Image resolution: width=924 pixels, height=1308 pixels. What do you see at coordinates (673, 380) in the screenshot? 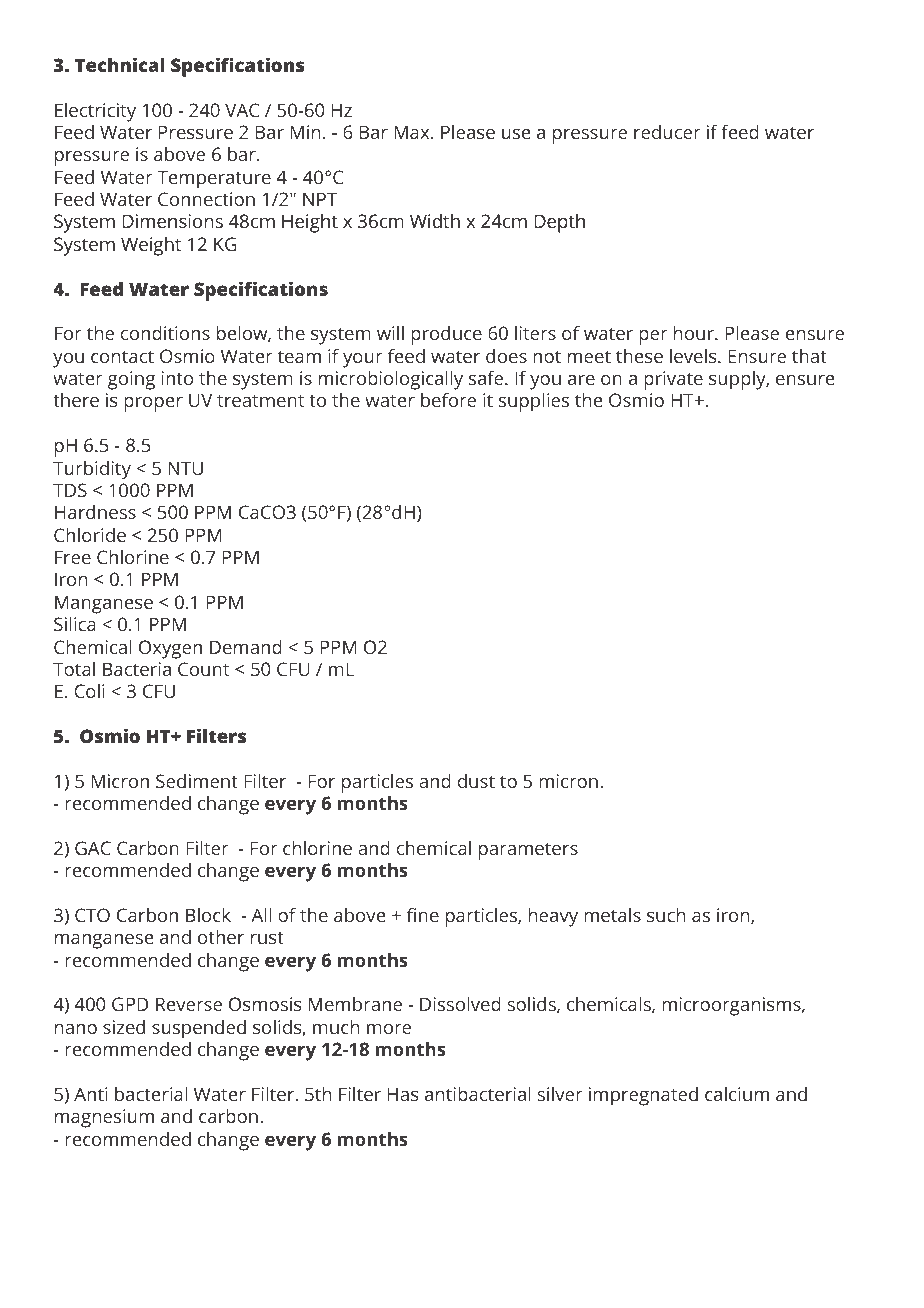
I see `private` at bounding box center [673, 380].
